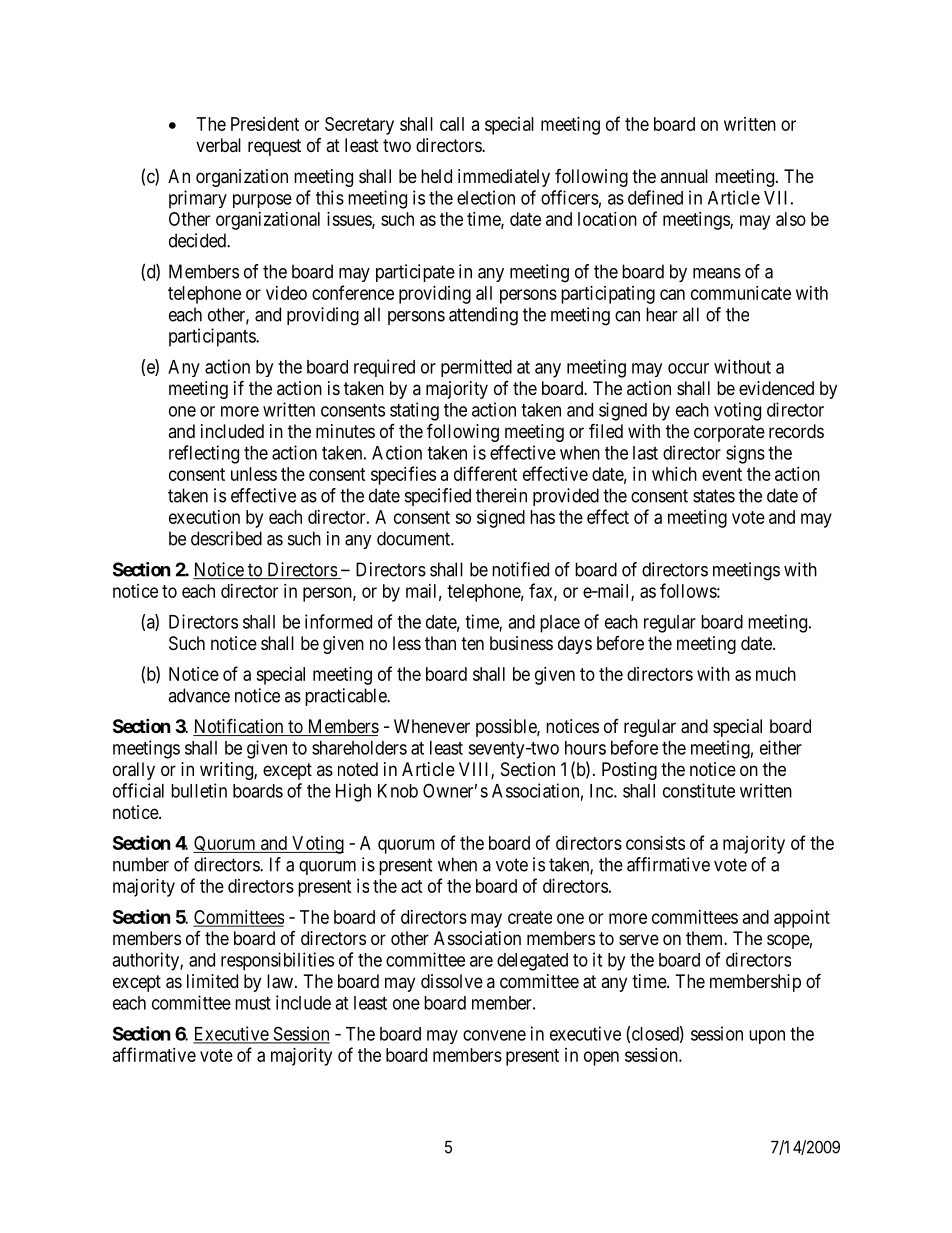  I want to click on convene, so click(494, 1035).
